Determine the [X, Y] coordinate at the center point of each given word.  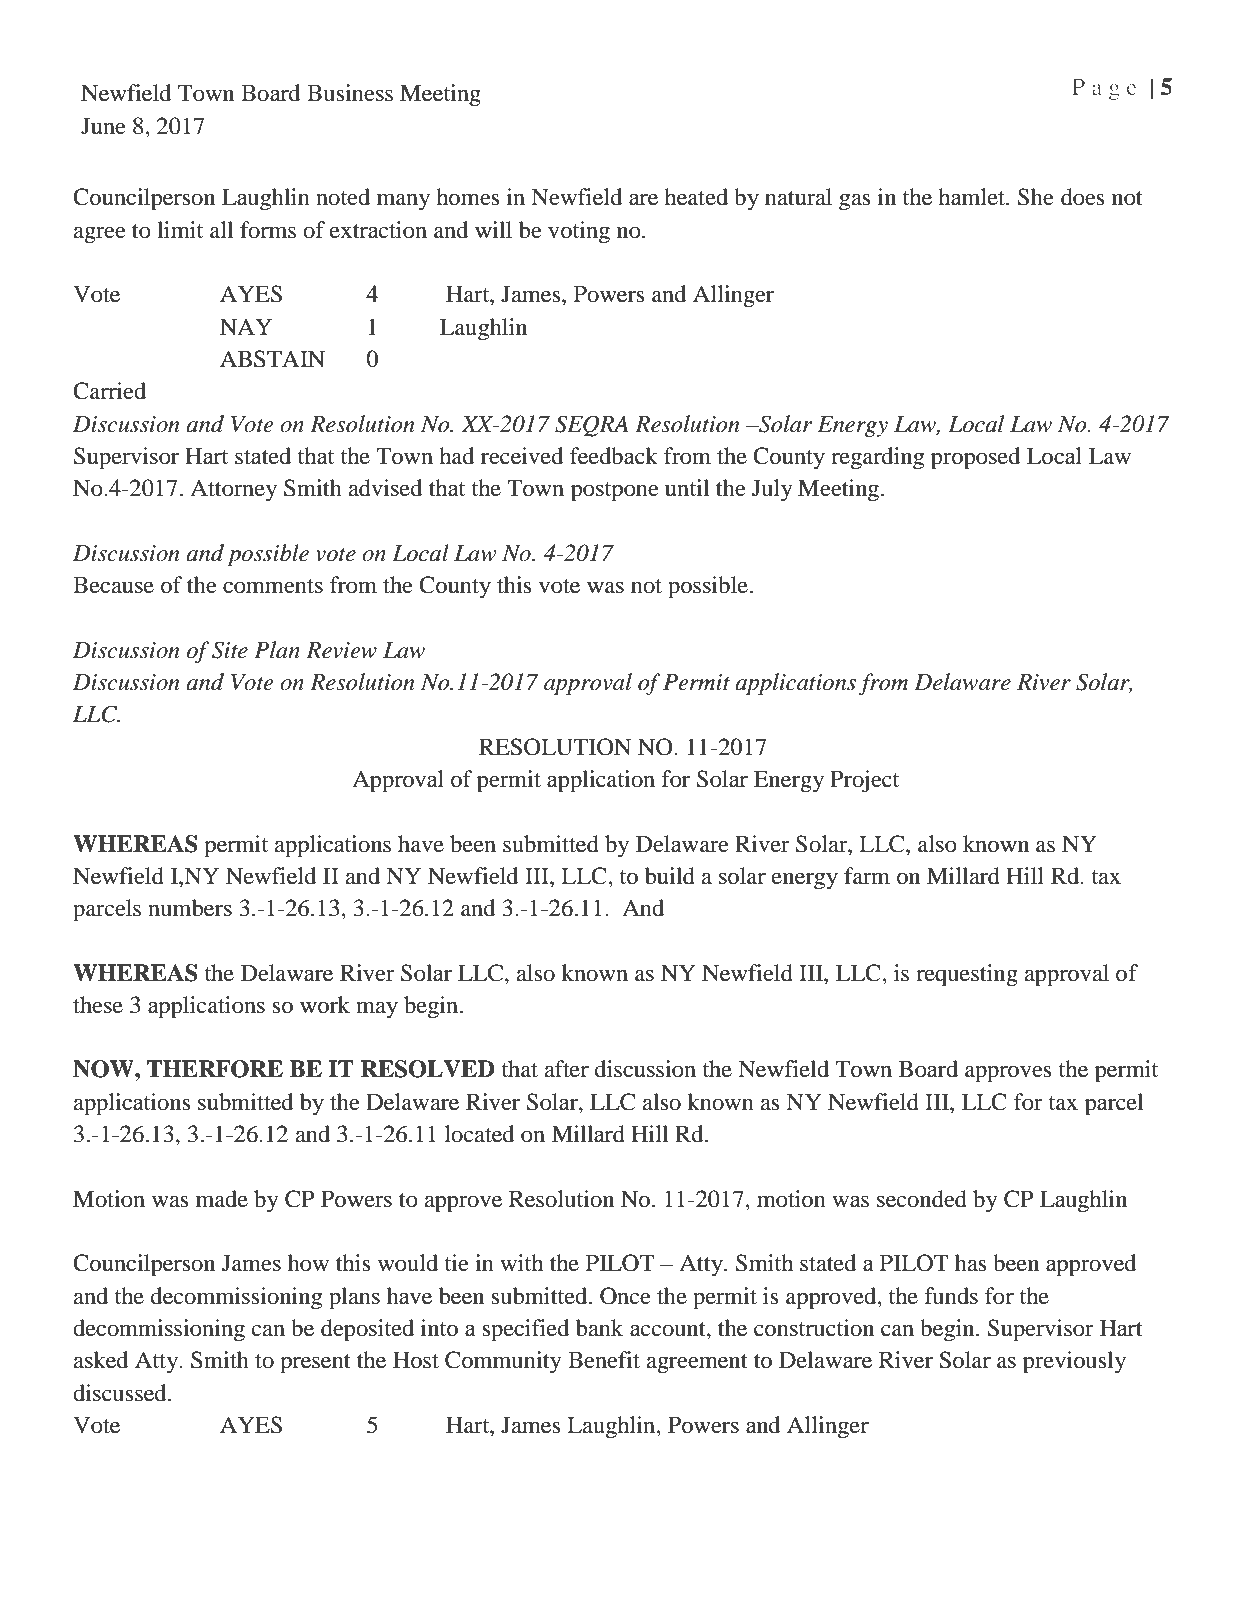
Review [341, 650]
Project [864, 781]
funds [951, 1296]
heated [696, 197]
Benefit [604, 1360]
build [670, 876]
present [315, 1364]
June [103, 126]
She [1036, 197]
